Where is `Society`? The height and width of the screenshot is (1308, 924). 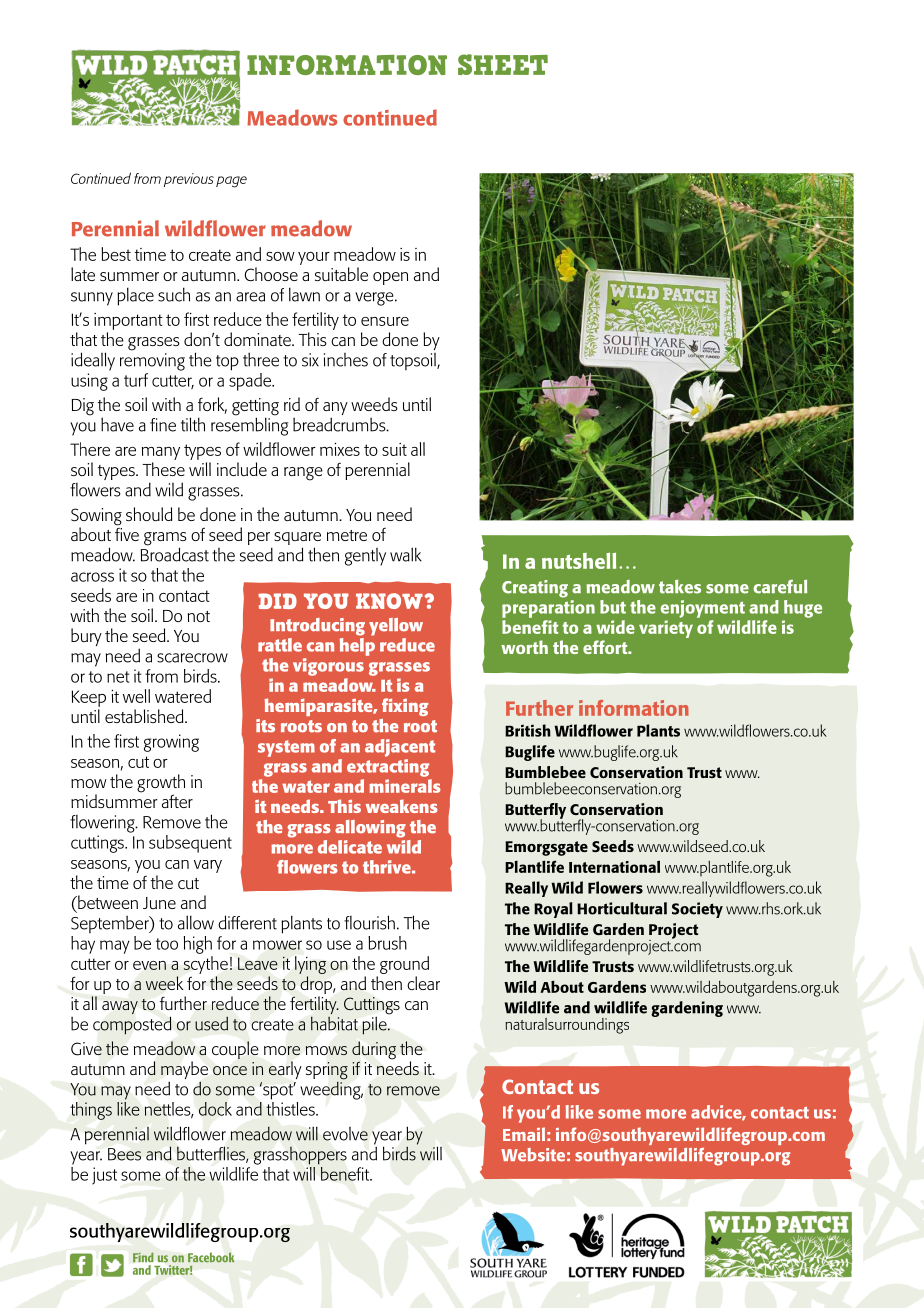
Society is located at coordinates (697, 910).
